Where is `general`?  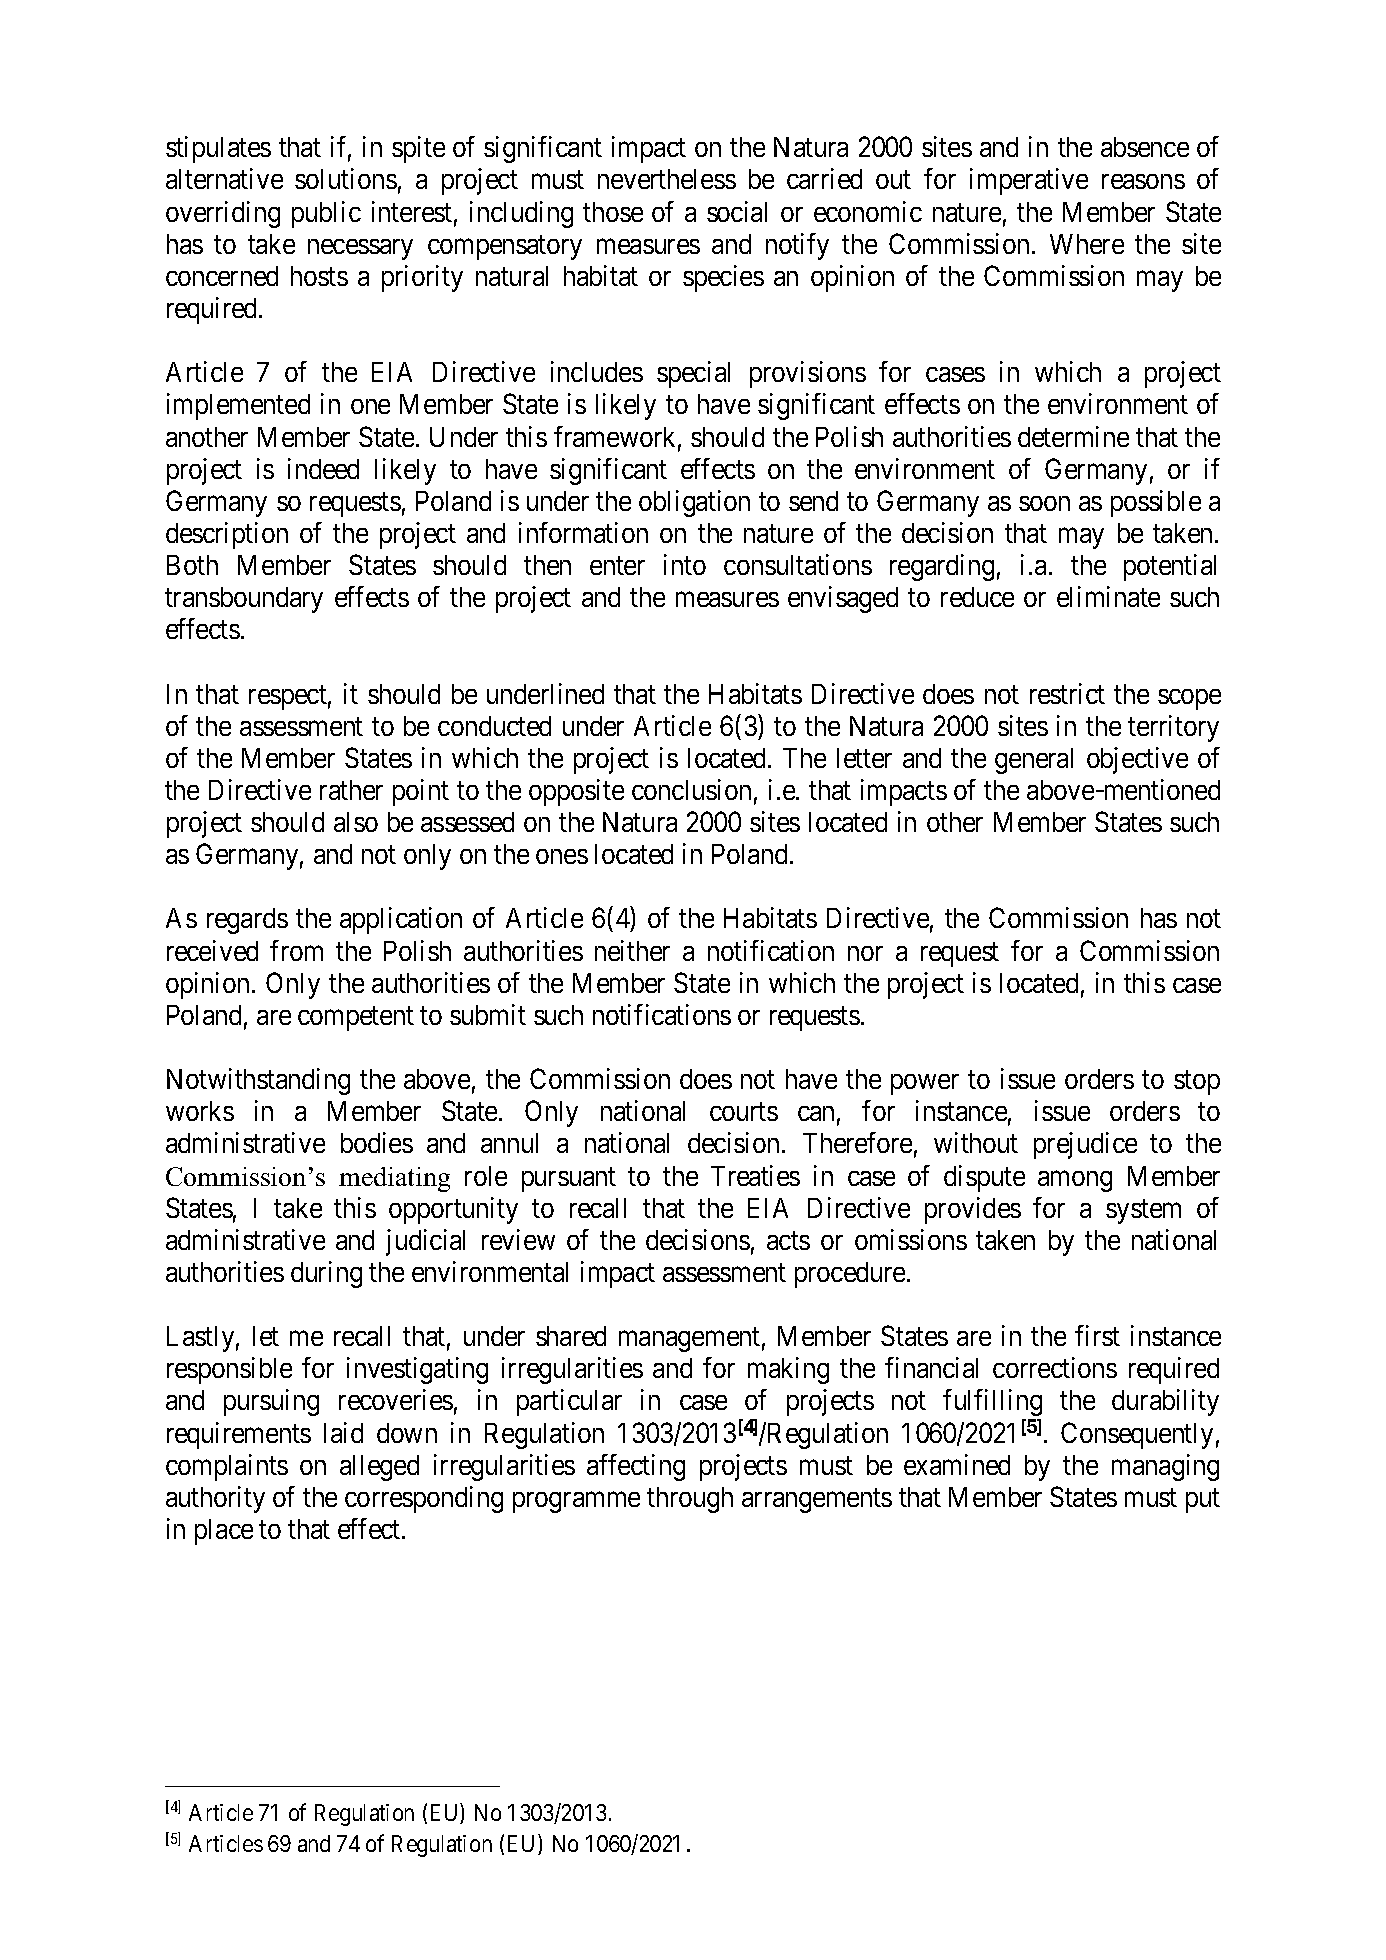
general is located at coordinates (1034, 761).
